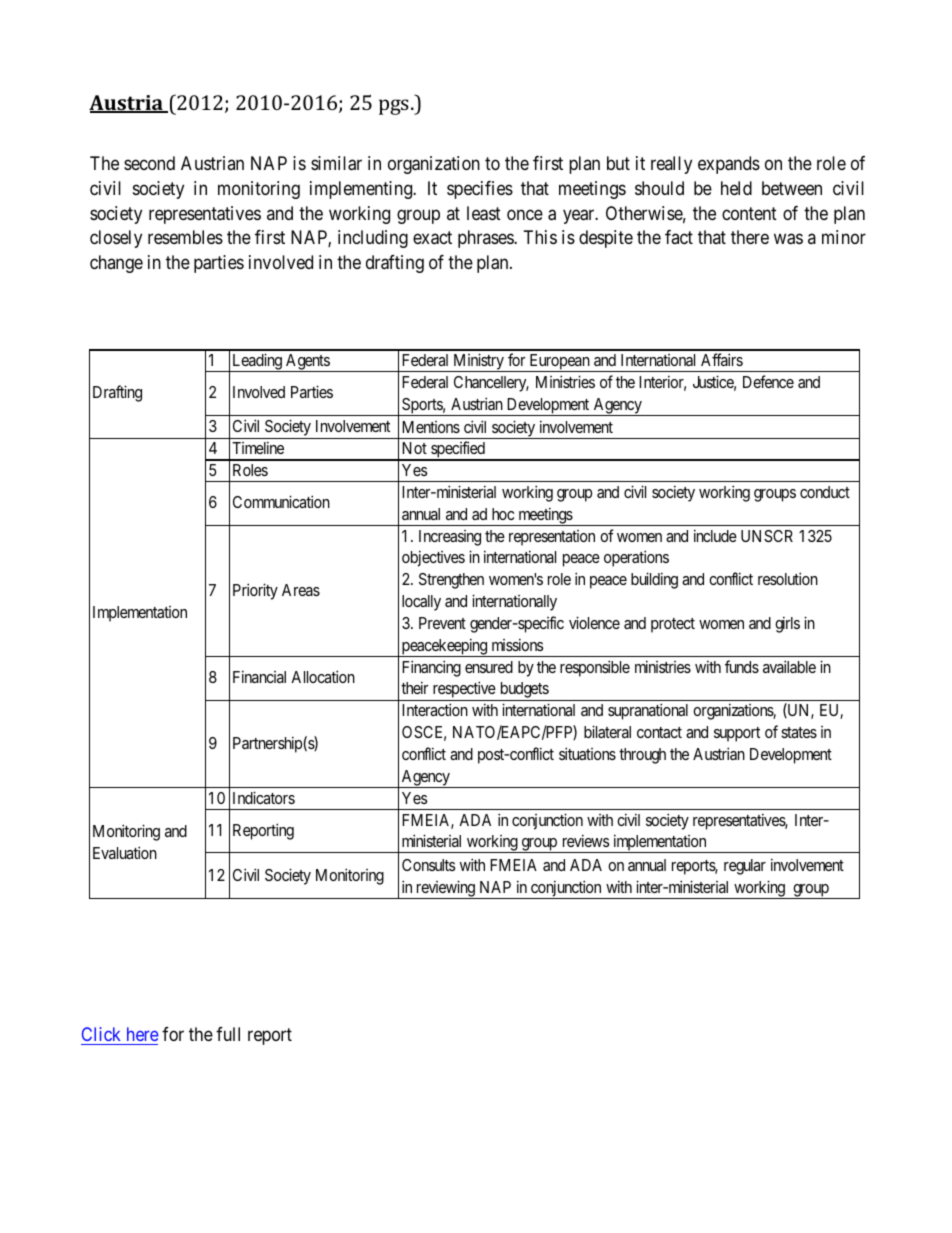 The width and height of the image is (952, 1233). What do you see at coordinates (431, 427) in the image?
I see `Mentions` at bounding box center [431, 427].
